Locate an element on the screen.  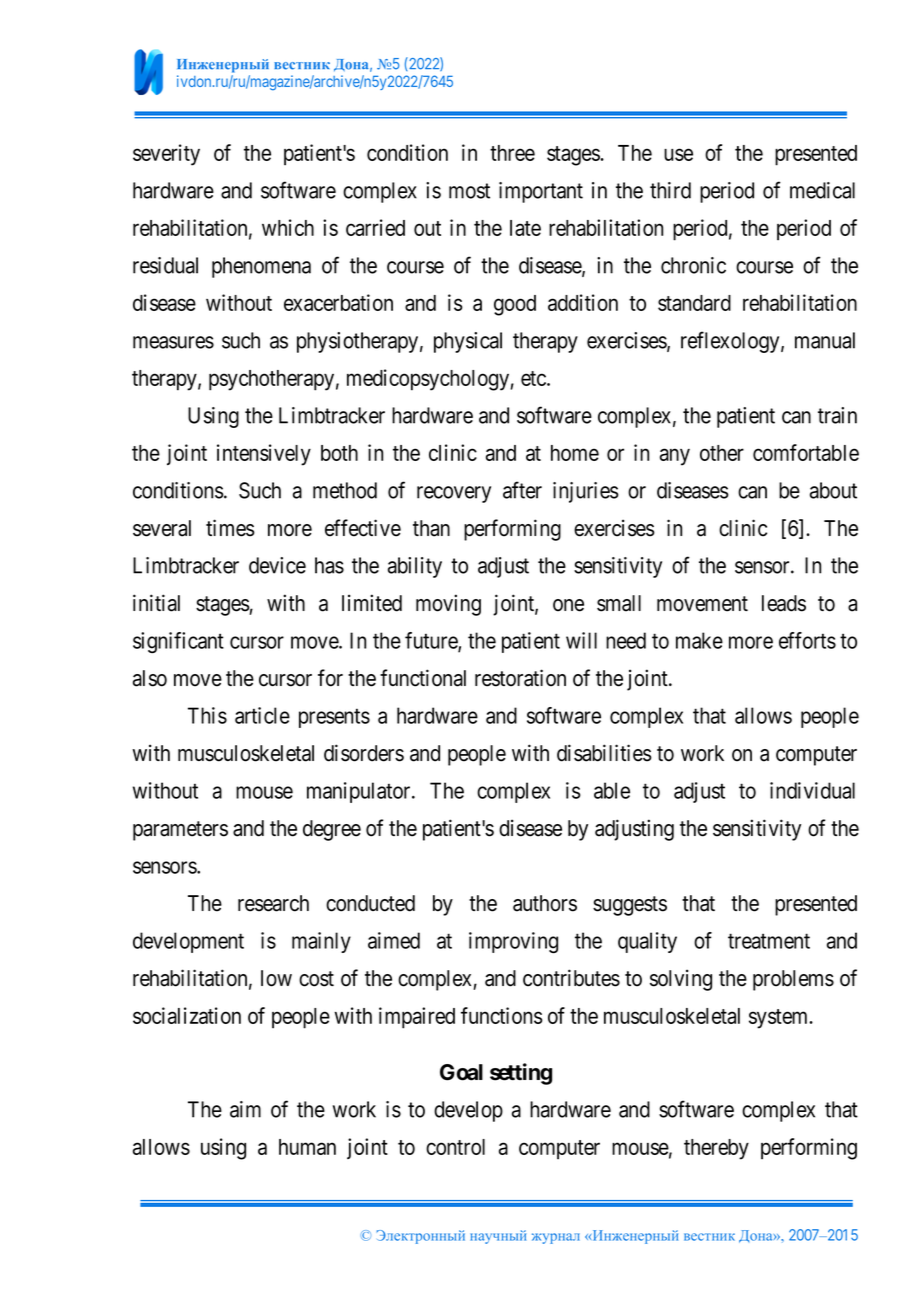
medical is located at coordinates (822, 190).
